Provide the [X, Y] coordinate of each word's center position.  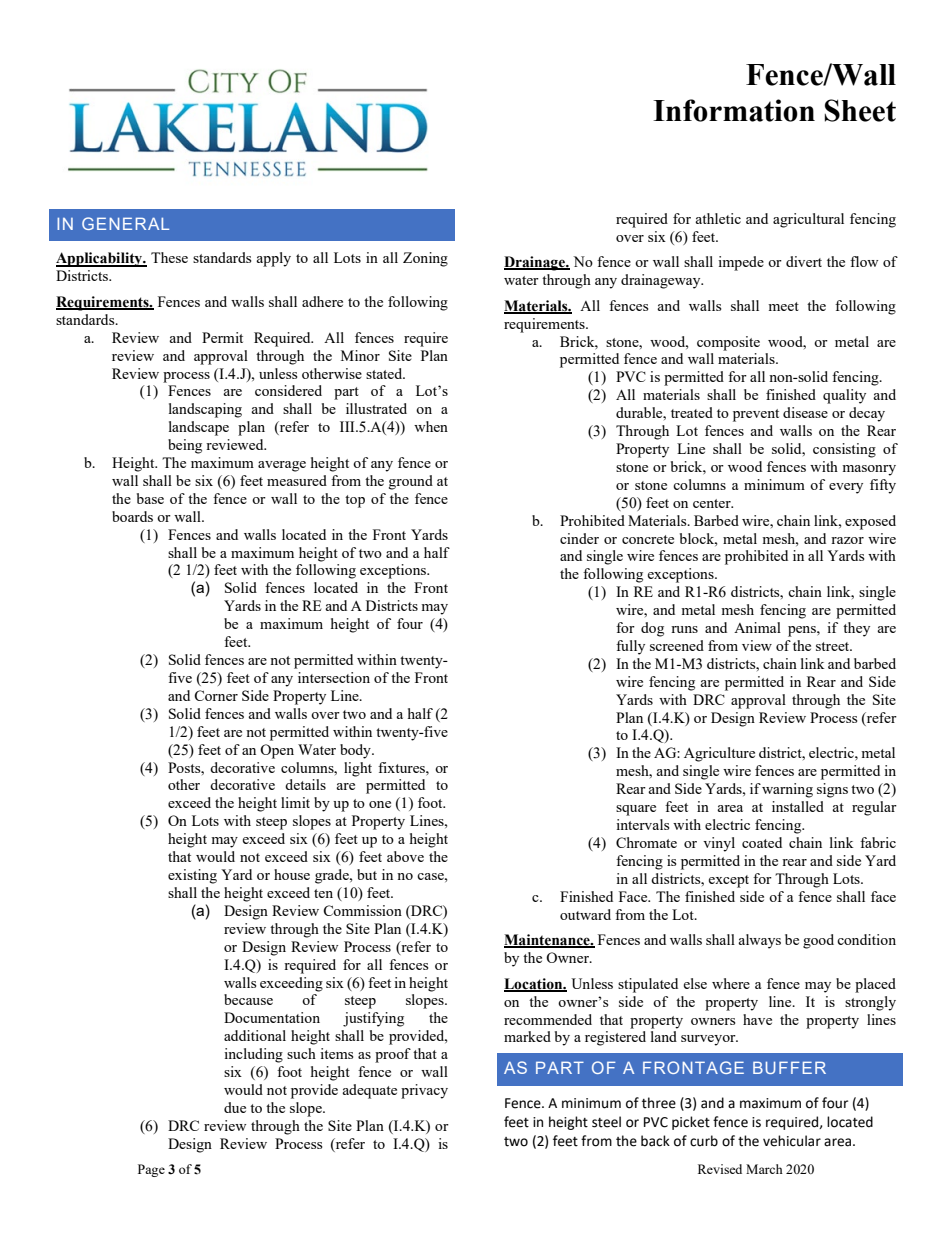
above [405, 856]
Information [734, 110]
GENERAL [125, 223]
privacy [424, 1091]
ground [411, 482]
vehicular [792, 1141]
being [185, 446]
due [235, 1107]
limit [295, 802]
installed [798, 806]
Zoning [425, 259]
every [846, 488]
